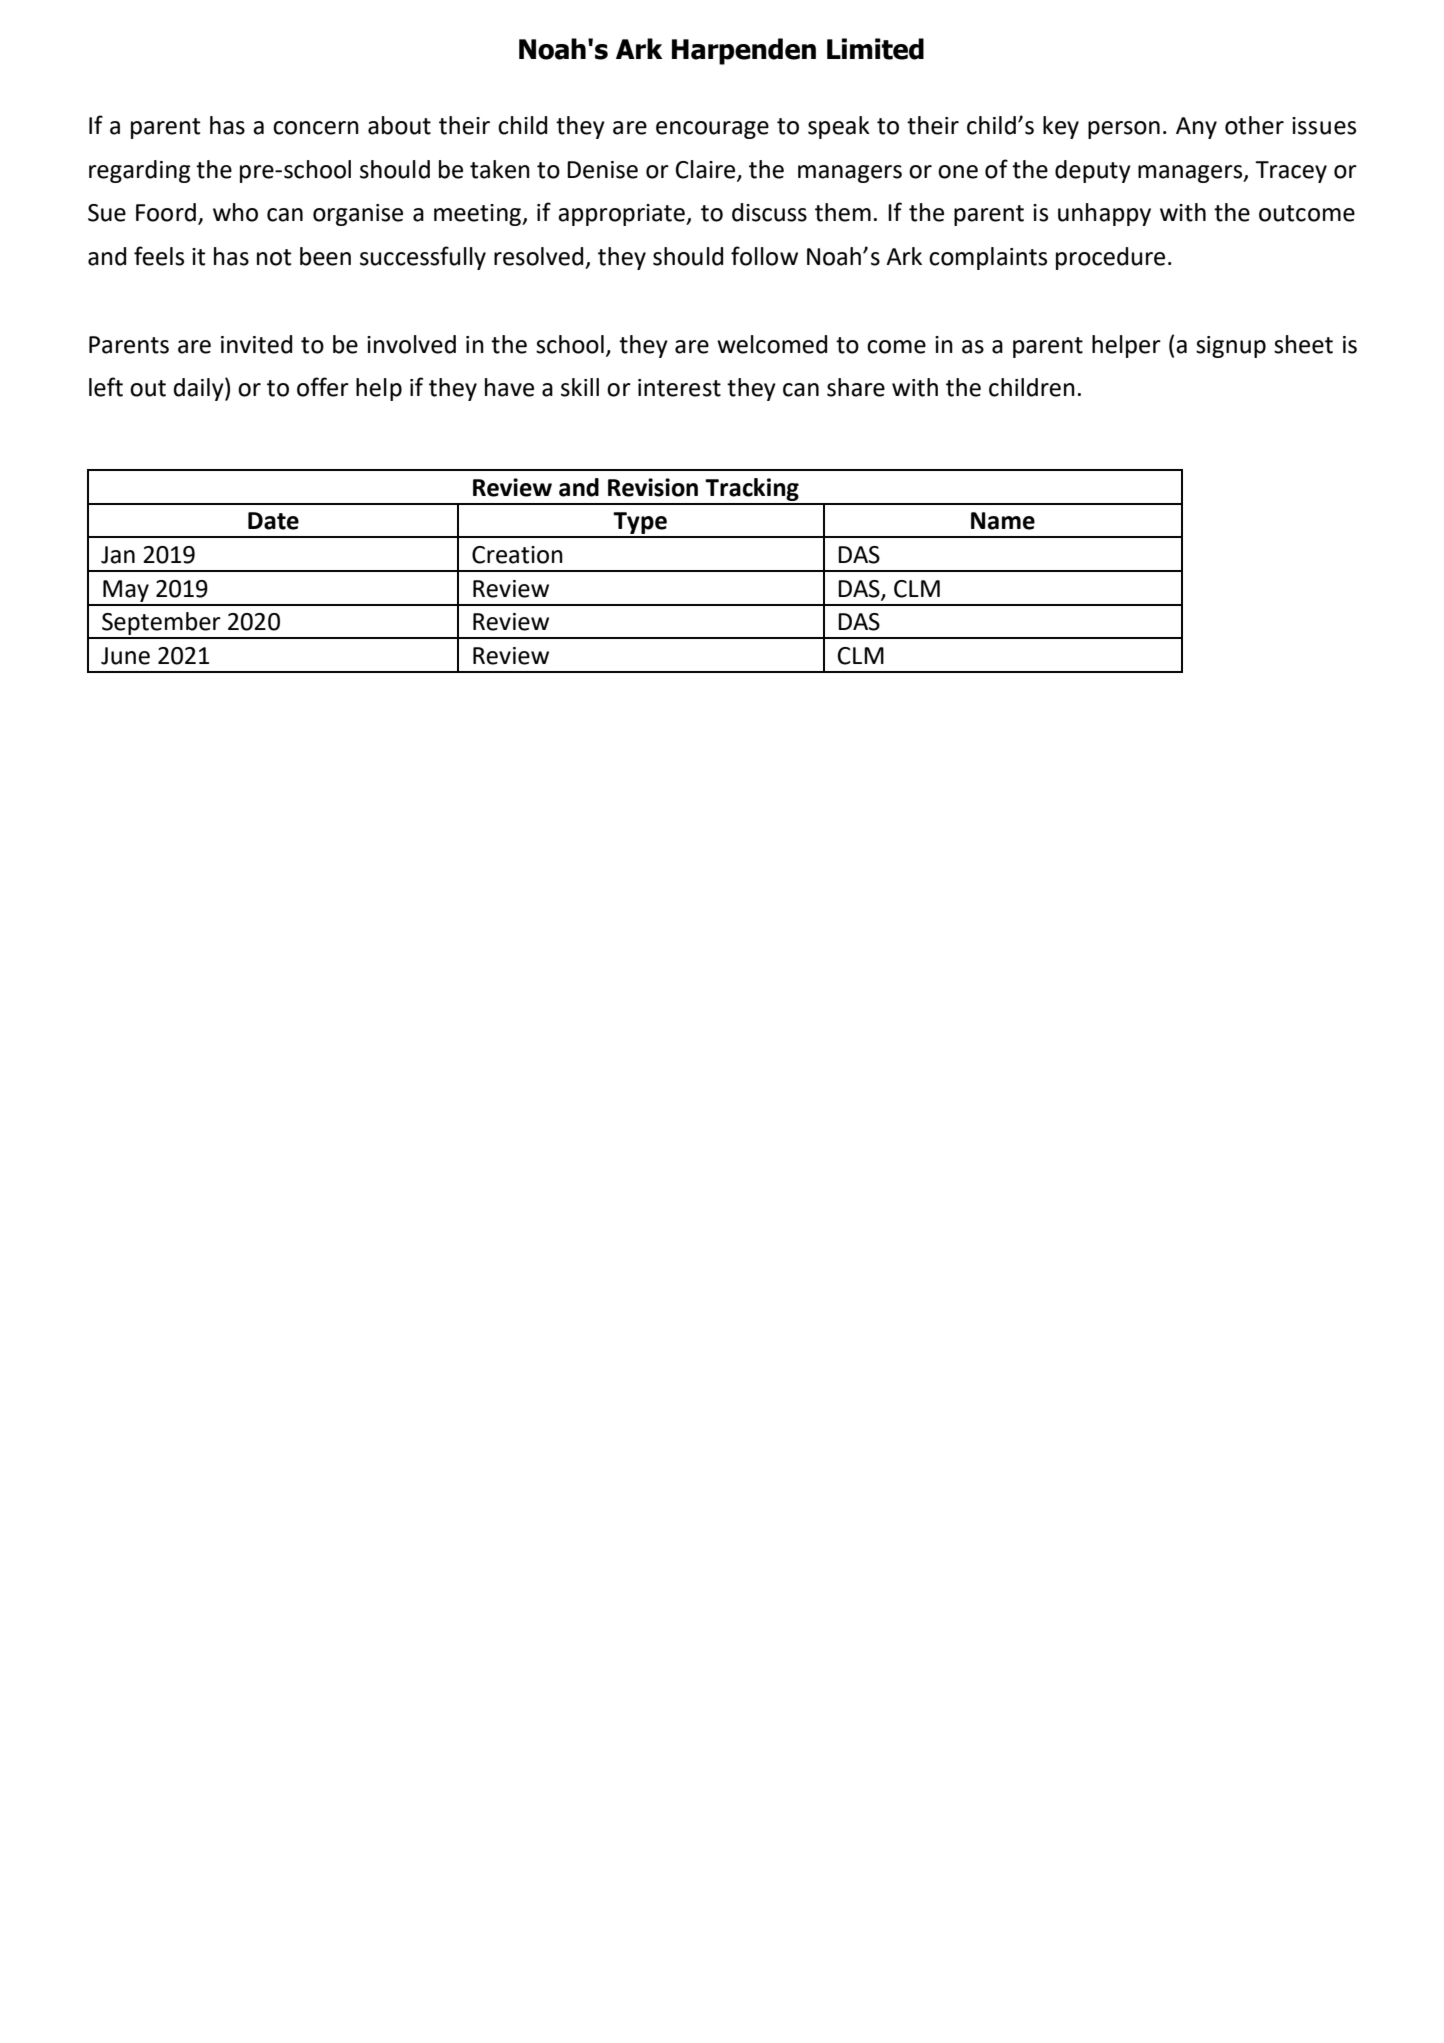  Describe the element at coordinates (1003, 521) in the screenshot. I see `Name` at that location.
